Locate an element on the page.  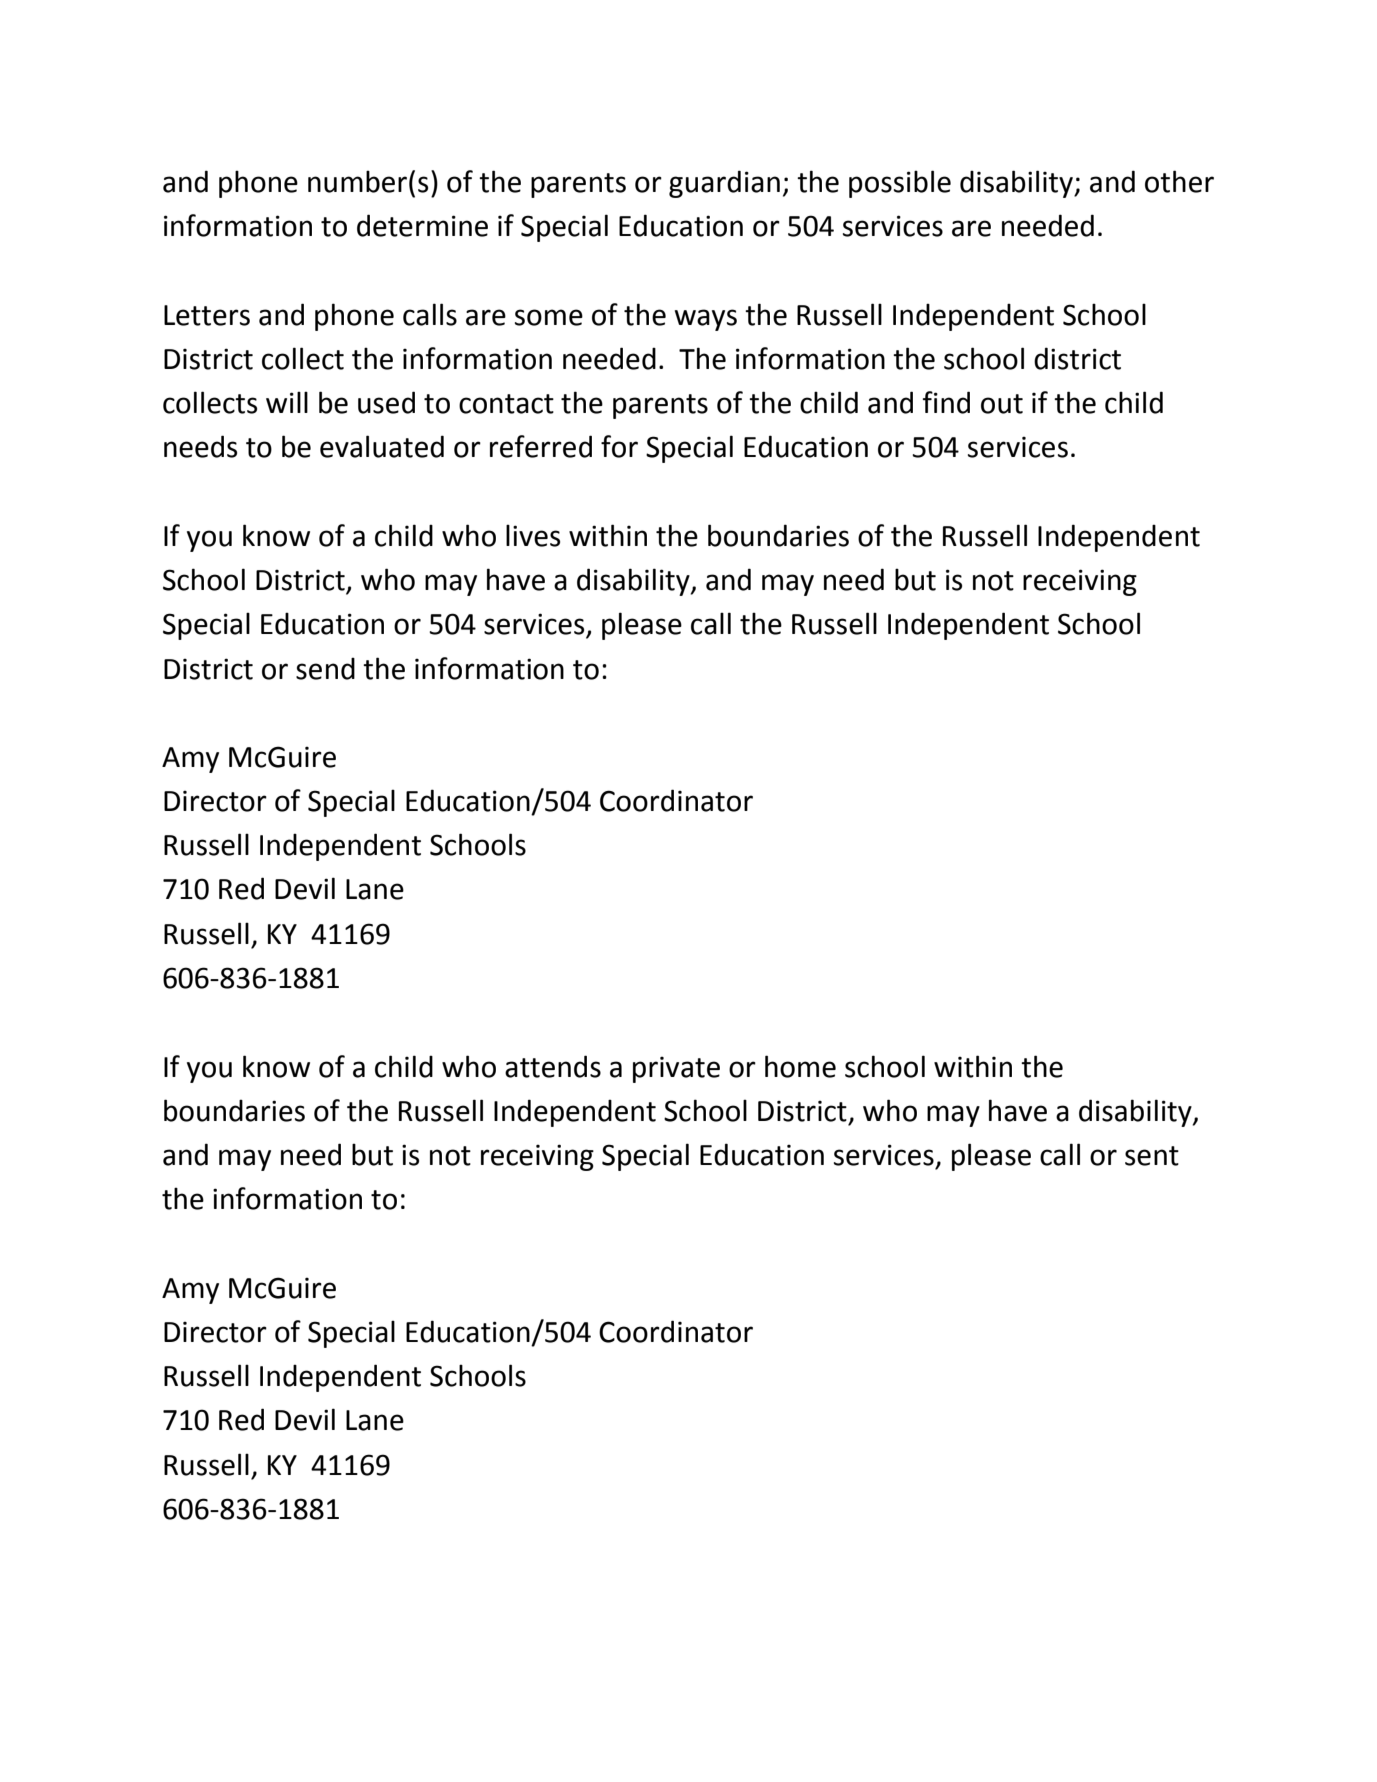
evaluated is located at coordinates (382, 446).
